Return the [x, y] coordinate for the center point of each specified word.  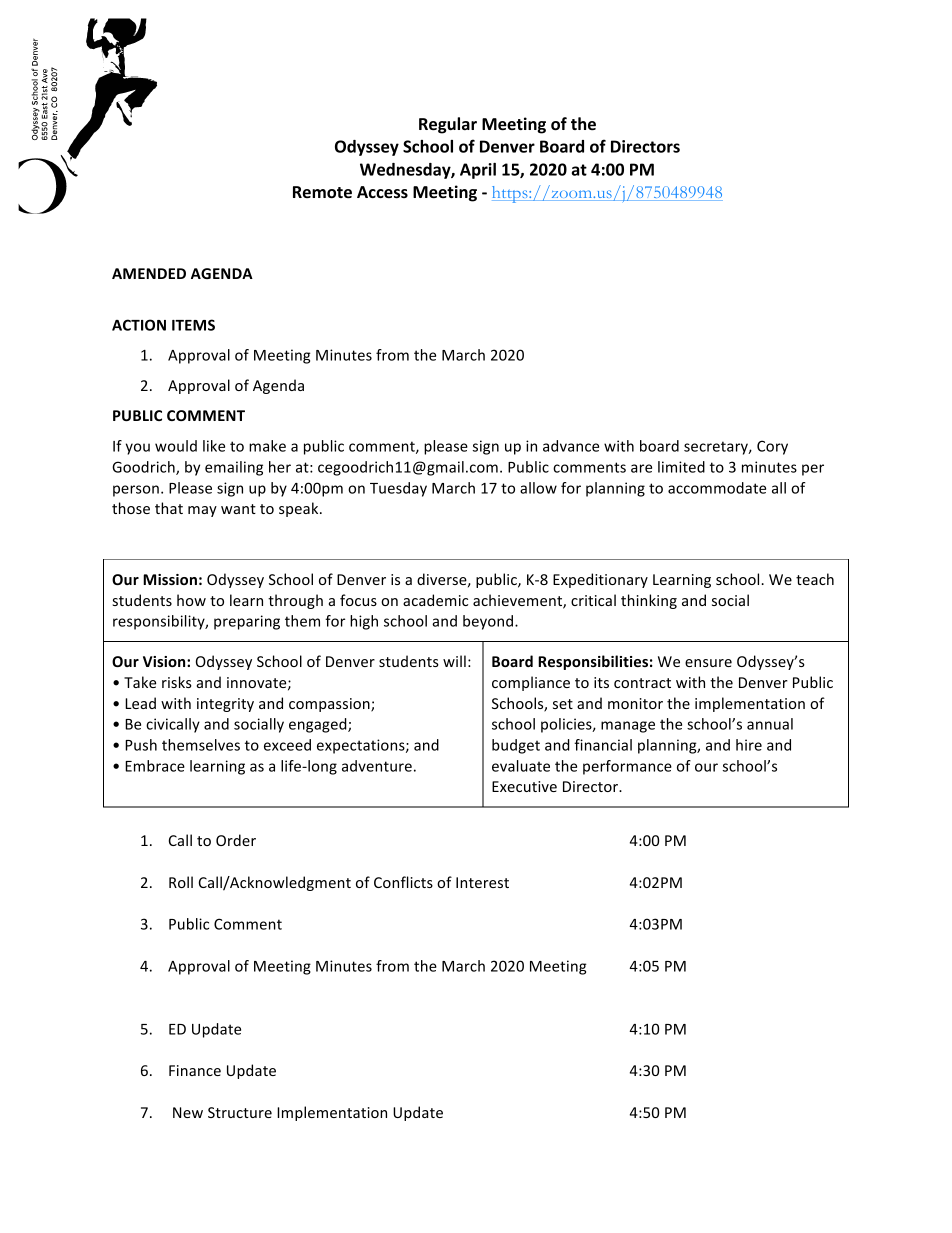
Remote [322, 192]
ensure [708, 663]
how [191, 600]
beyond [488, 622]
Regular [448, 125]
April [478, 171]
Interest [482, 882]
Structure [240, 1112]
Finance [195, 1070]
